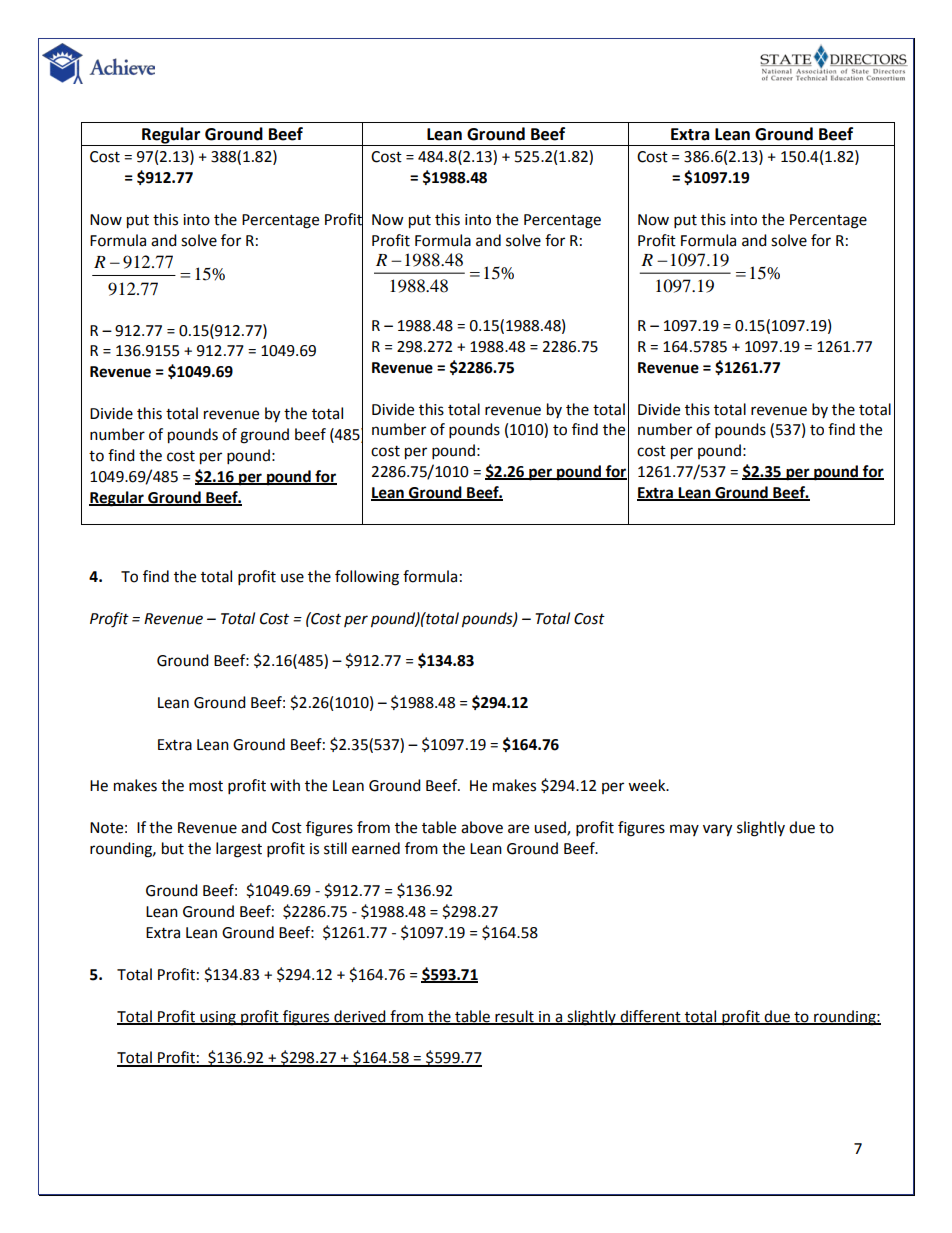 This screenshot has width=952, height=1233. I want to click on are, so click(518, 829).
